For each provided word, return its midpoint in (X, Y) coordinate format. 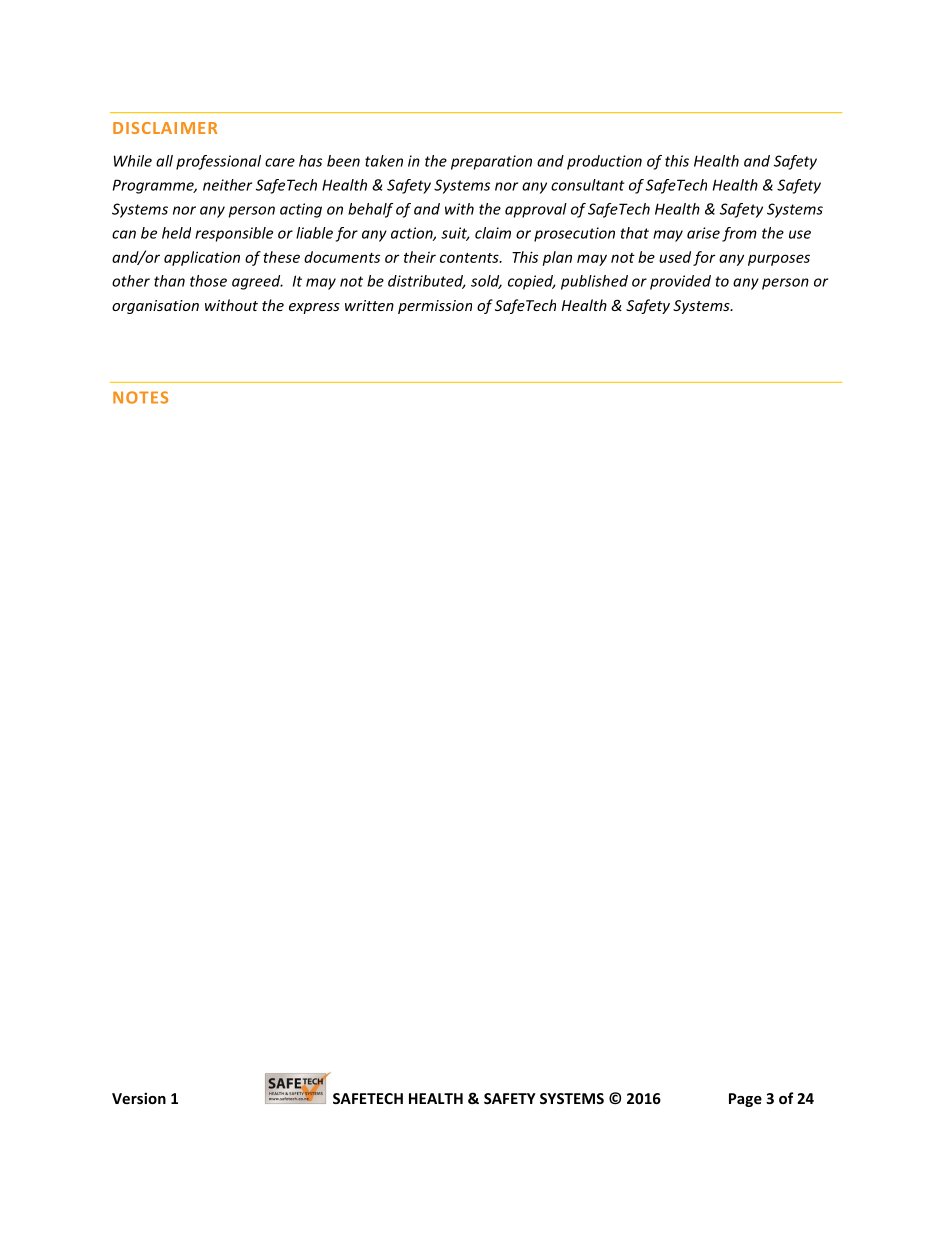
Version (139, 1098)
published (594, 282)
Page (745, 1100)
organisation (155, 307)
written (369, 305)
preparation (491, 162)
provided (680, 282)
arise (703, 233)
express (314, 308)
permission (435, 307)
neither (227, 185)
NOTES (140, 397)
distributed (427, 282)
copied (532, 282)
